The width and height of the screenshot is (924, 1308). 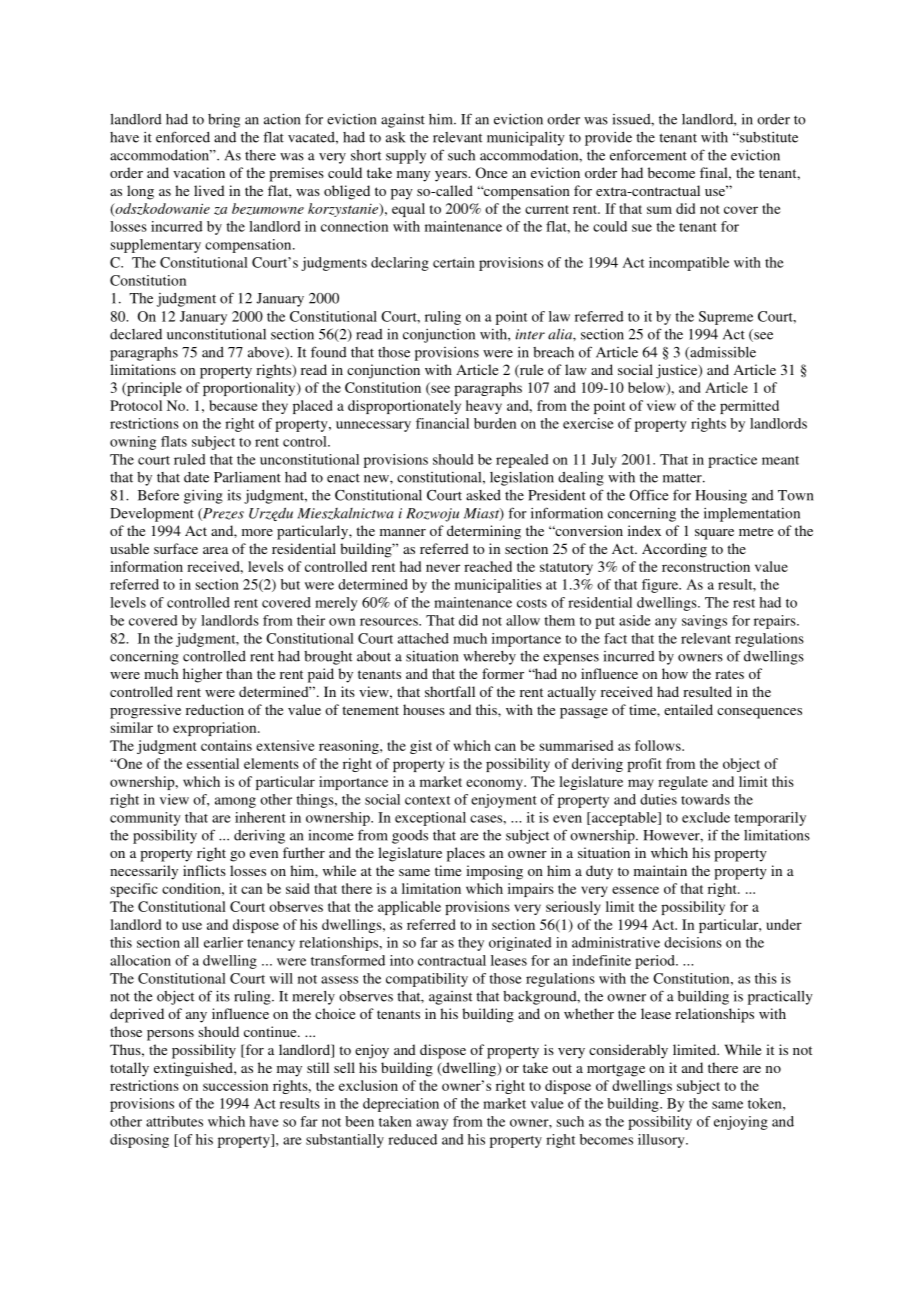 What do you see at coordinates (432, 1124) in the screenshot?
I see `away` at bounding box center [432, 1124].
